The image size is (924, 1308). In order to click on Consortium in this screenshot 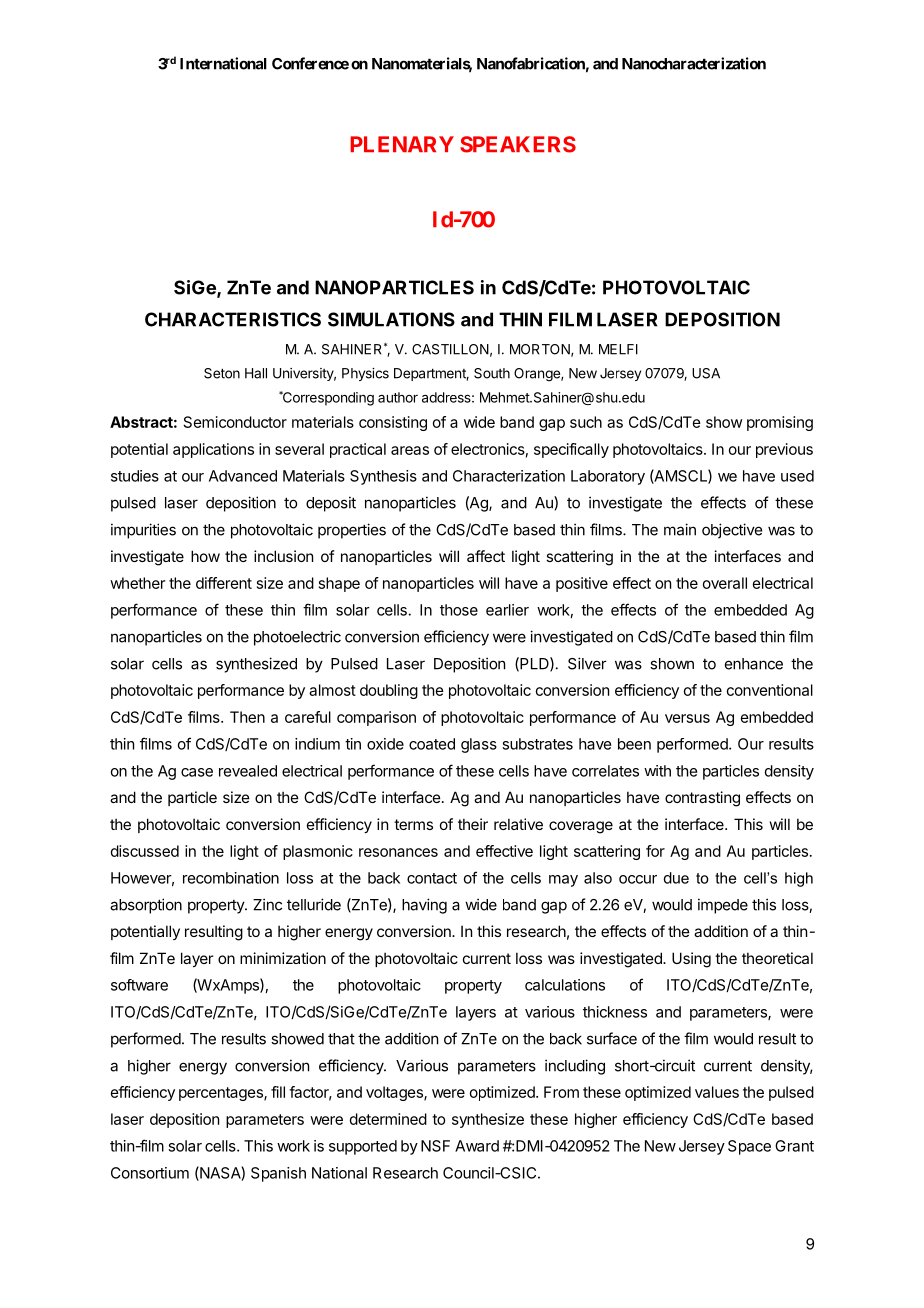, I will do `click(150, 1173)`.
